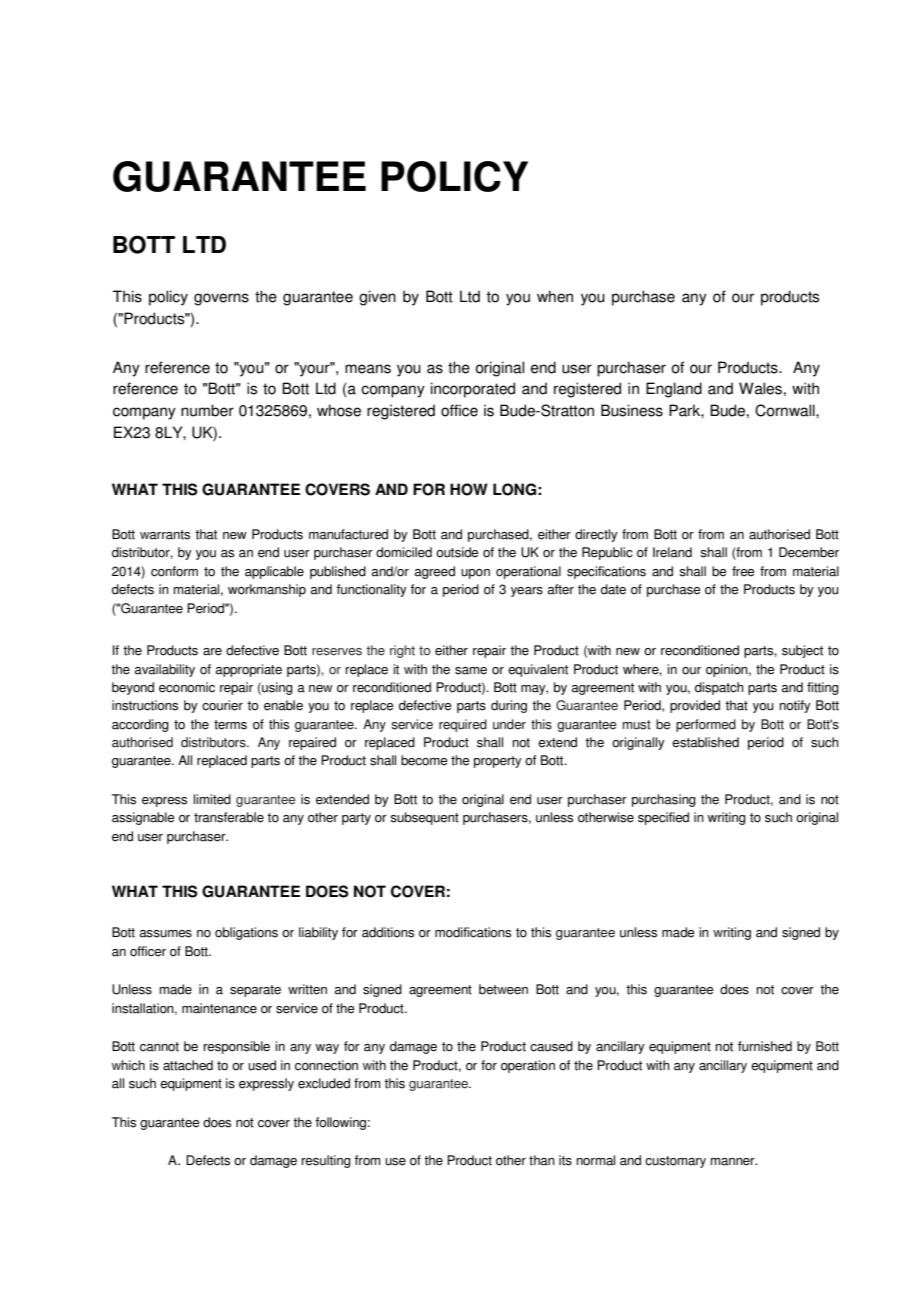 This document has height=1308, width=924. What do you see at coordinates (473, 932) in the document?
I see `modifications` at bounding box center [473, 932].
